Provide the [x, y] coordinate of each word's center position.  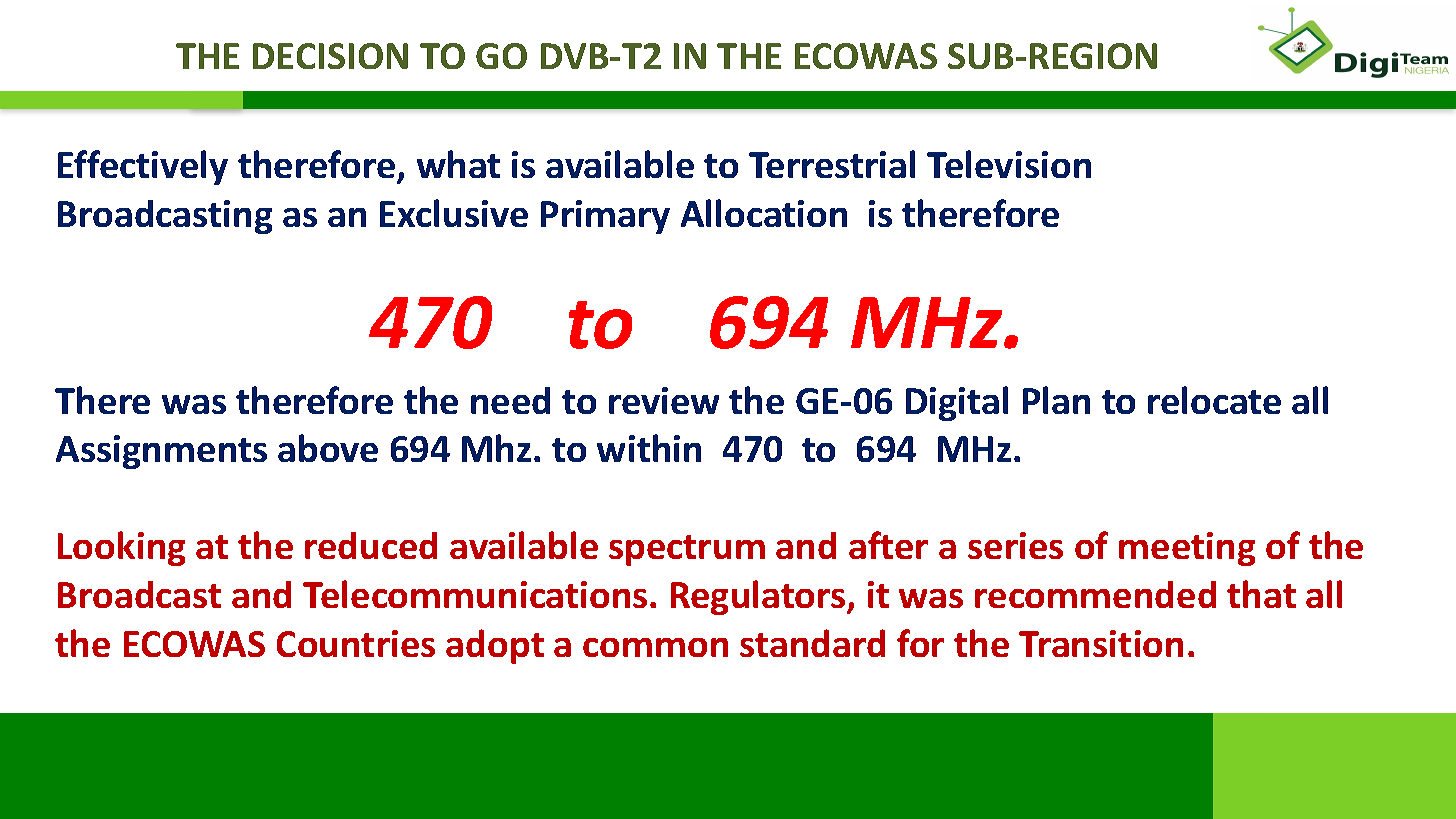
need [510, 400]
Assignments [161, 452]
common [655, 647]
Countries [356, 643]
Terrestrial [832, 164]
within [649, 448]
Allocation [764, 213]
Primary [605, 217]
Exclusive [454, 213]
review [664, 400]
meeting [1187, 549]
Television [1009, 164]
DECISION [330, 56]
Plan [1056, 400]
